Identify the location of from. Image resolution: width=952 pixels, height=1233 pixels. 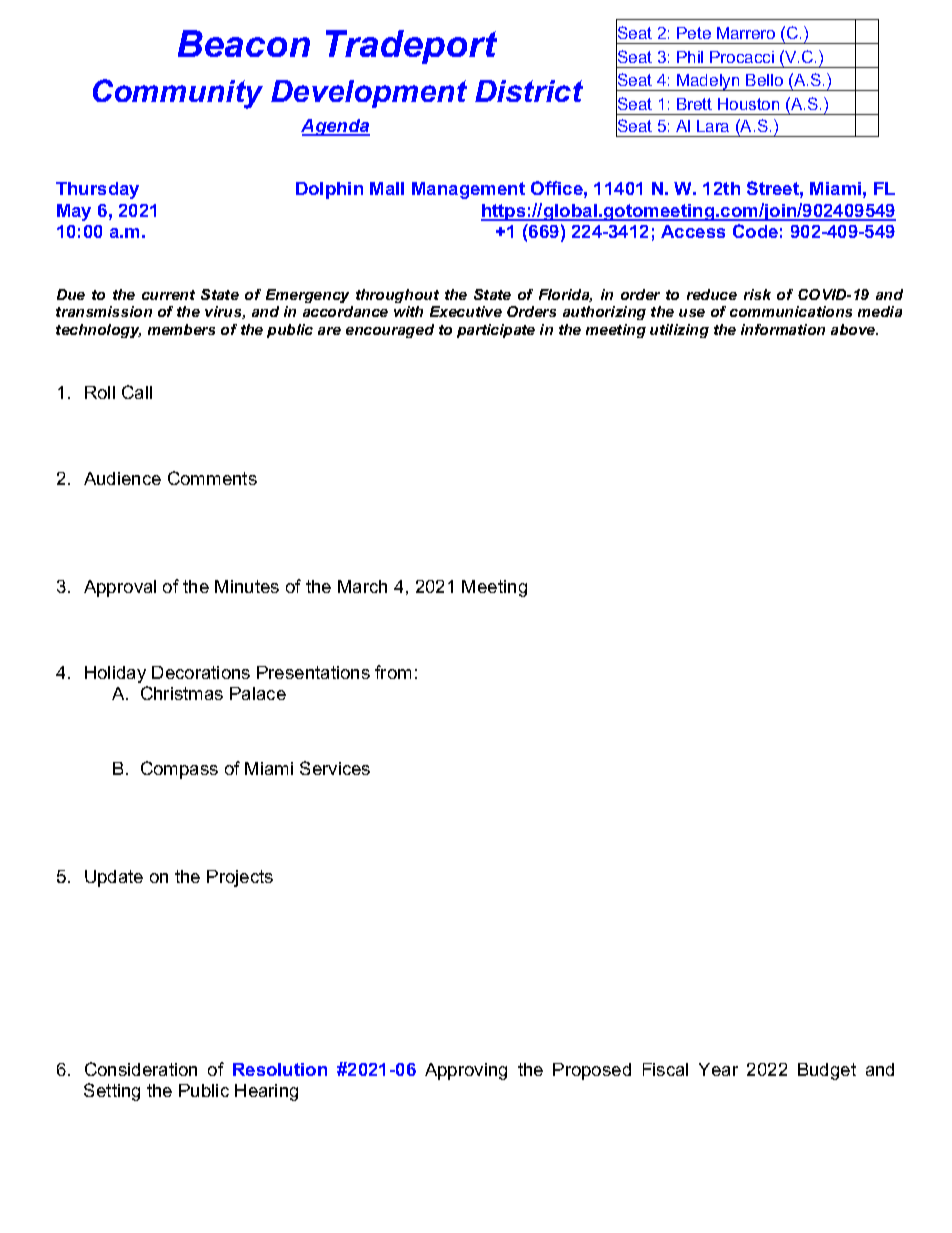
(393, 672).
